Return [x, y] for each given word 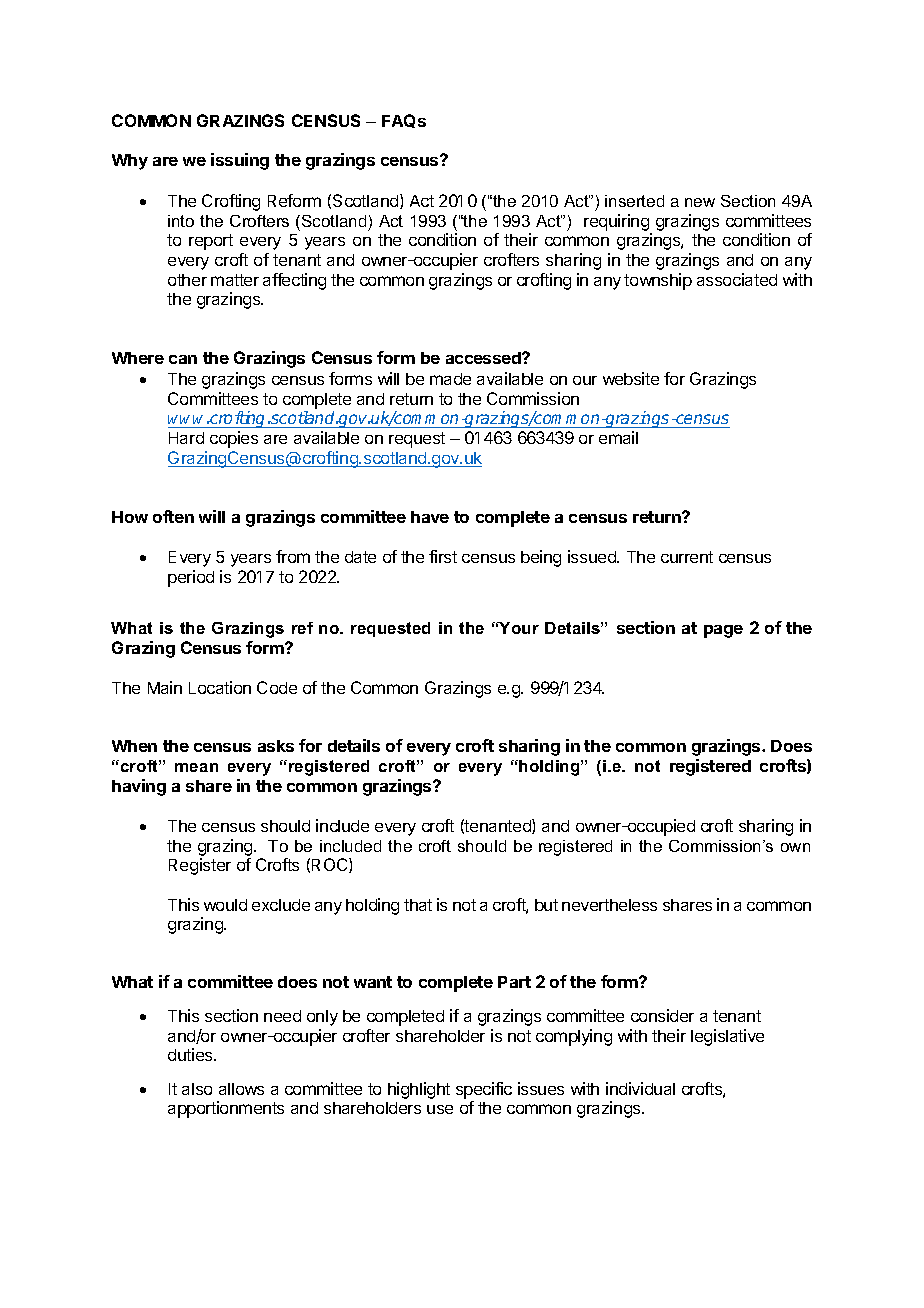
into [181, 221]
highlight [419, 1090]
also [197, 1089]
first [443, 556]
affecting [294, 281]
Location [220, 687]
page [723, 631]
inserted [634, 201]
